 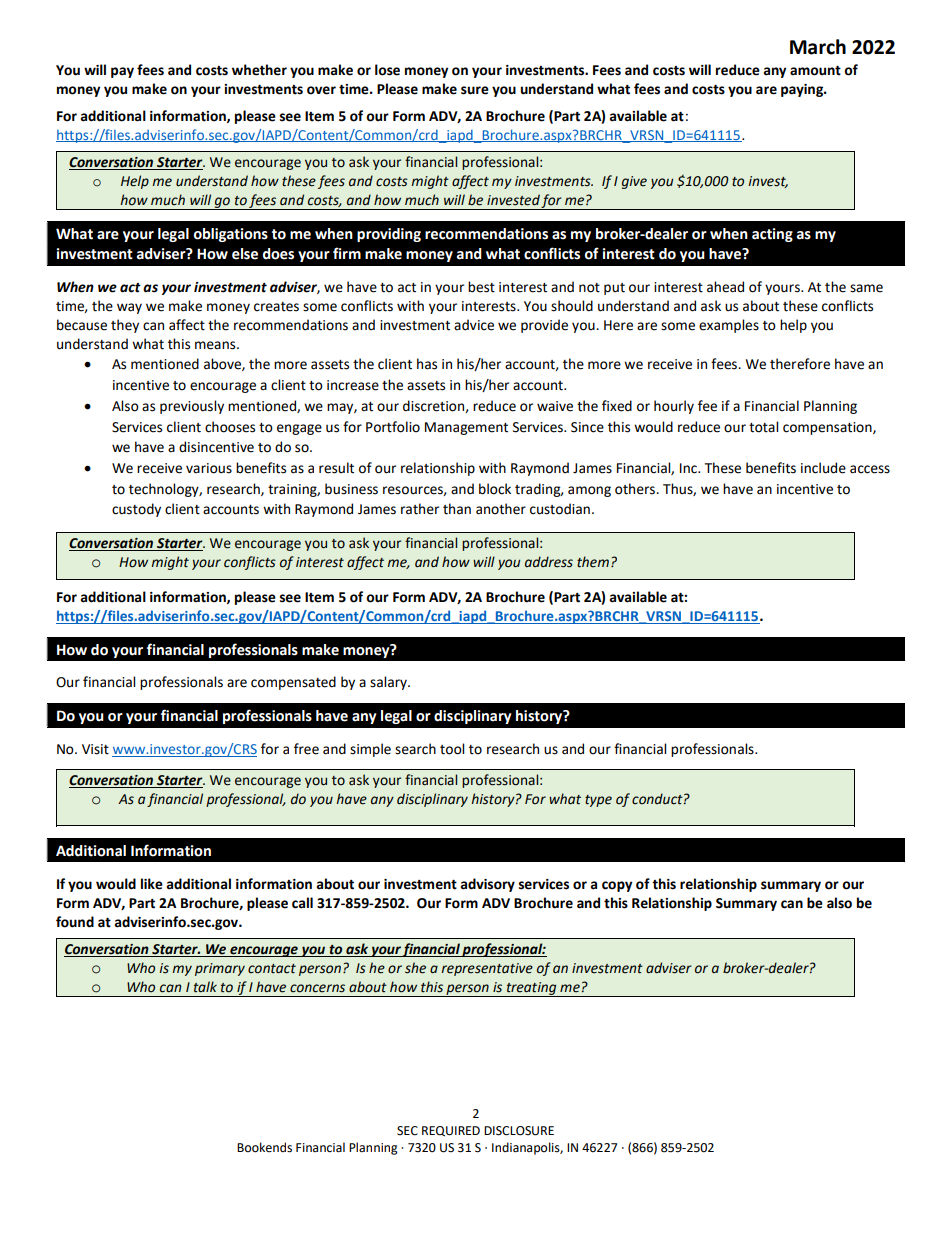 I want to click on type, so click(x=598, y=801).
